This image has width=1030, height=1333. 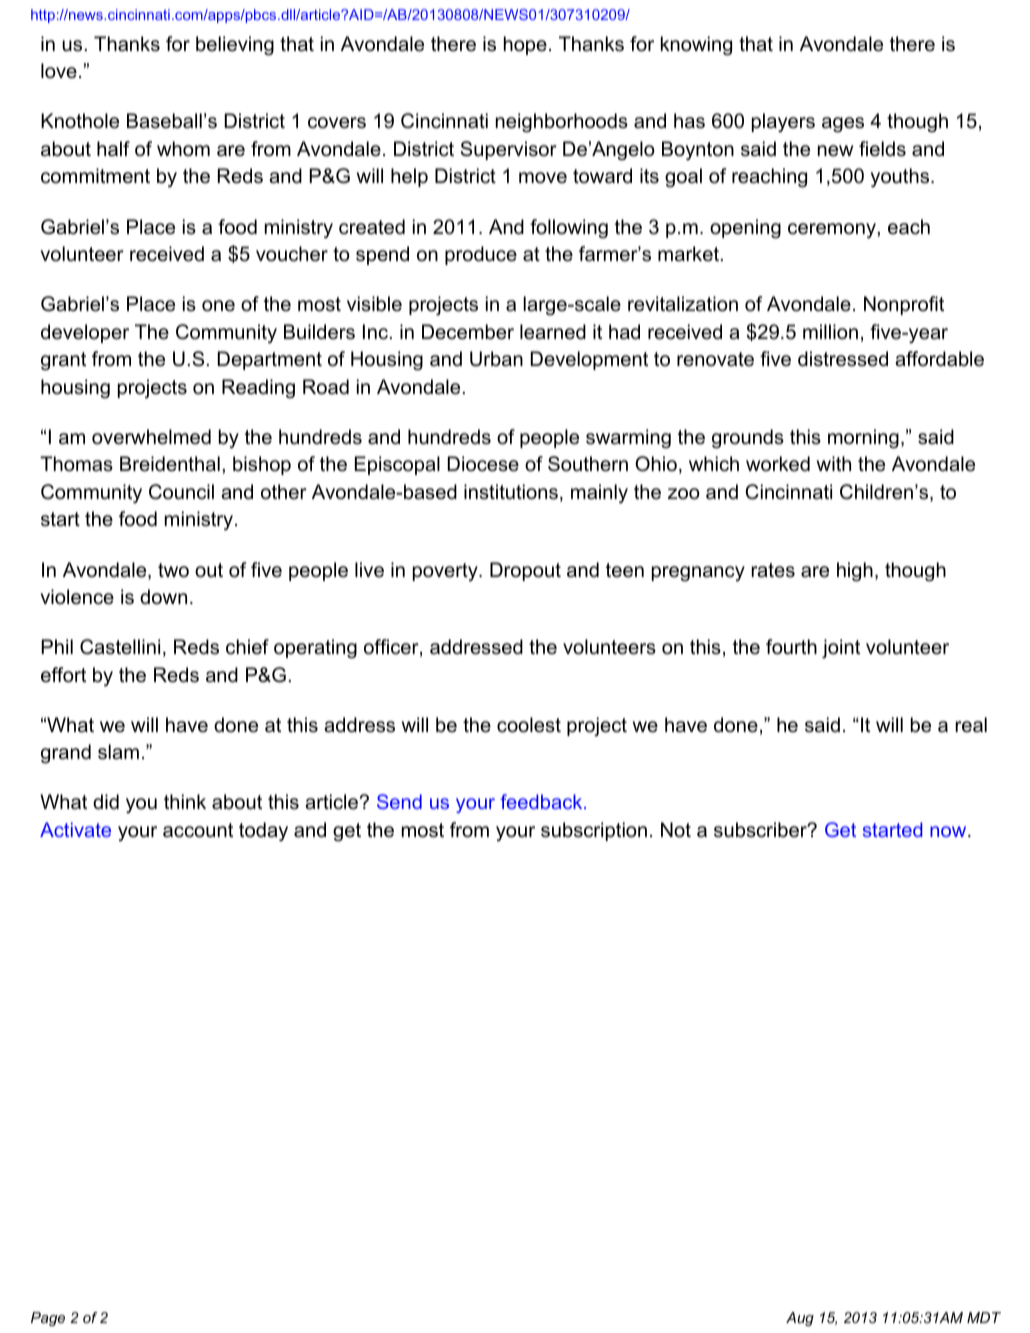 What do you see at coordinates (800, 1319) in the image?
I see `Aug` at bounding box center [800, 1319].
